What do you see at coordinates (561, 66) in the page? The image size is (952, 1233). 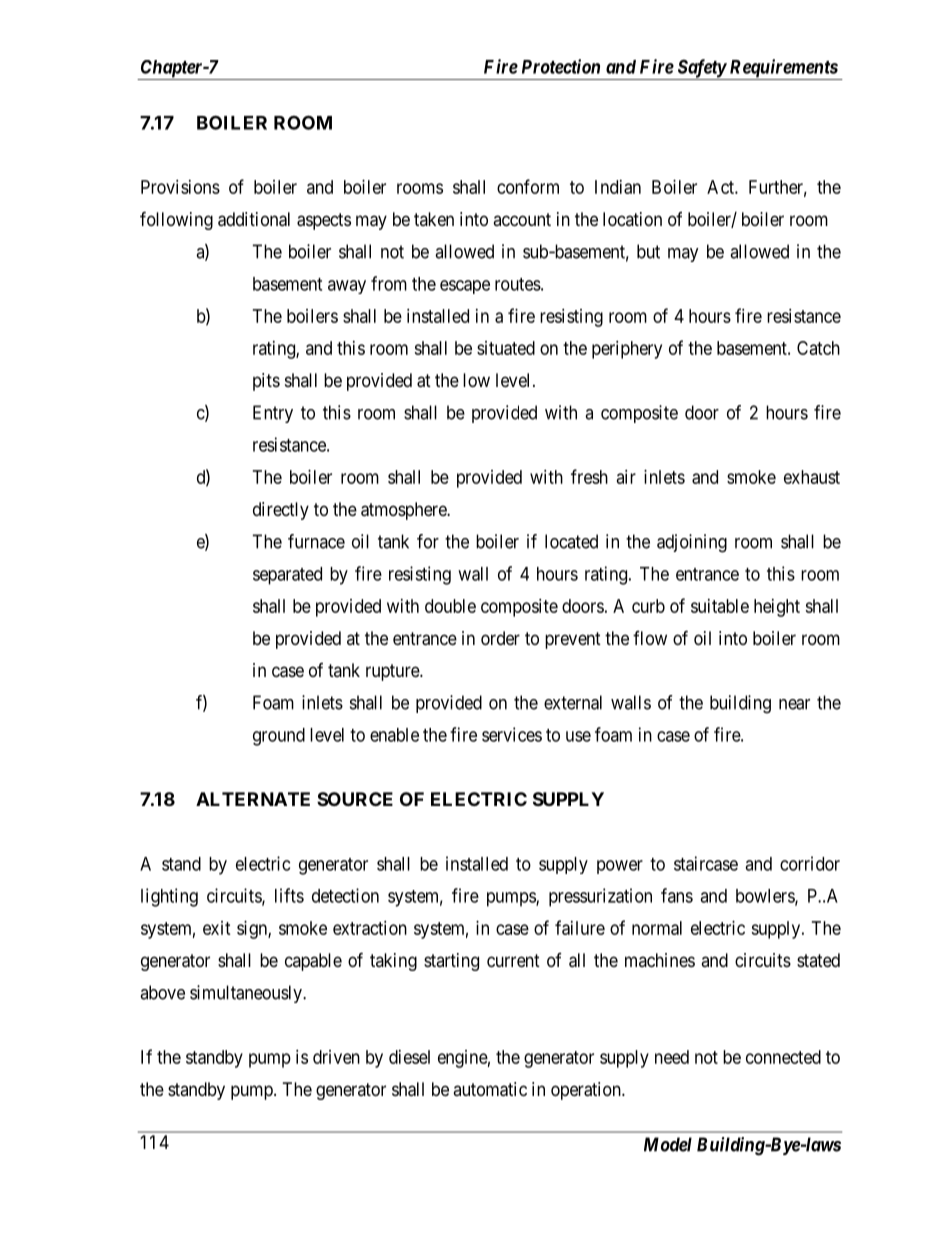 I see `Protection` at bounding box center [561, 66].
